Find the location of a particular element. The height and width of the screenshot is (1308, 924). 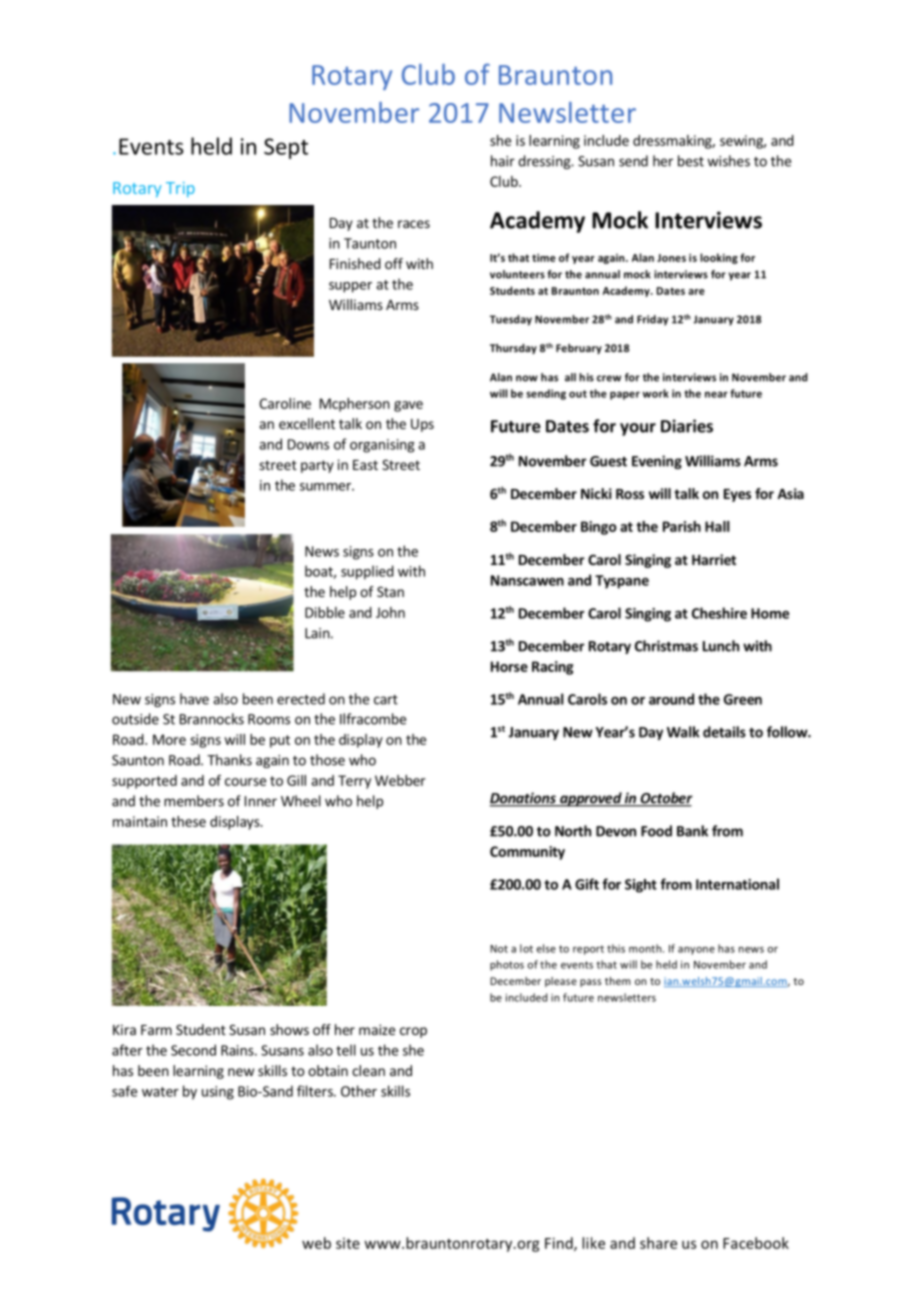

International is located at coordinates (737, 884).
